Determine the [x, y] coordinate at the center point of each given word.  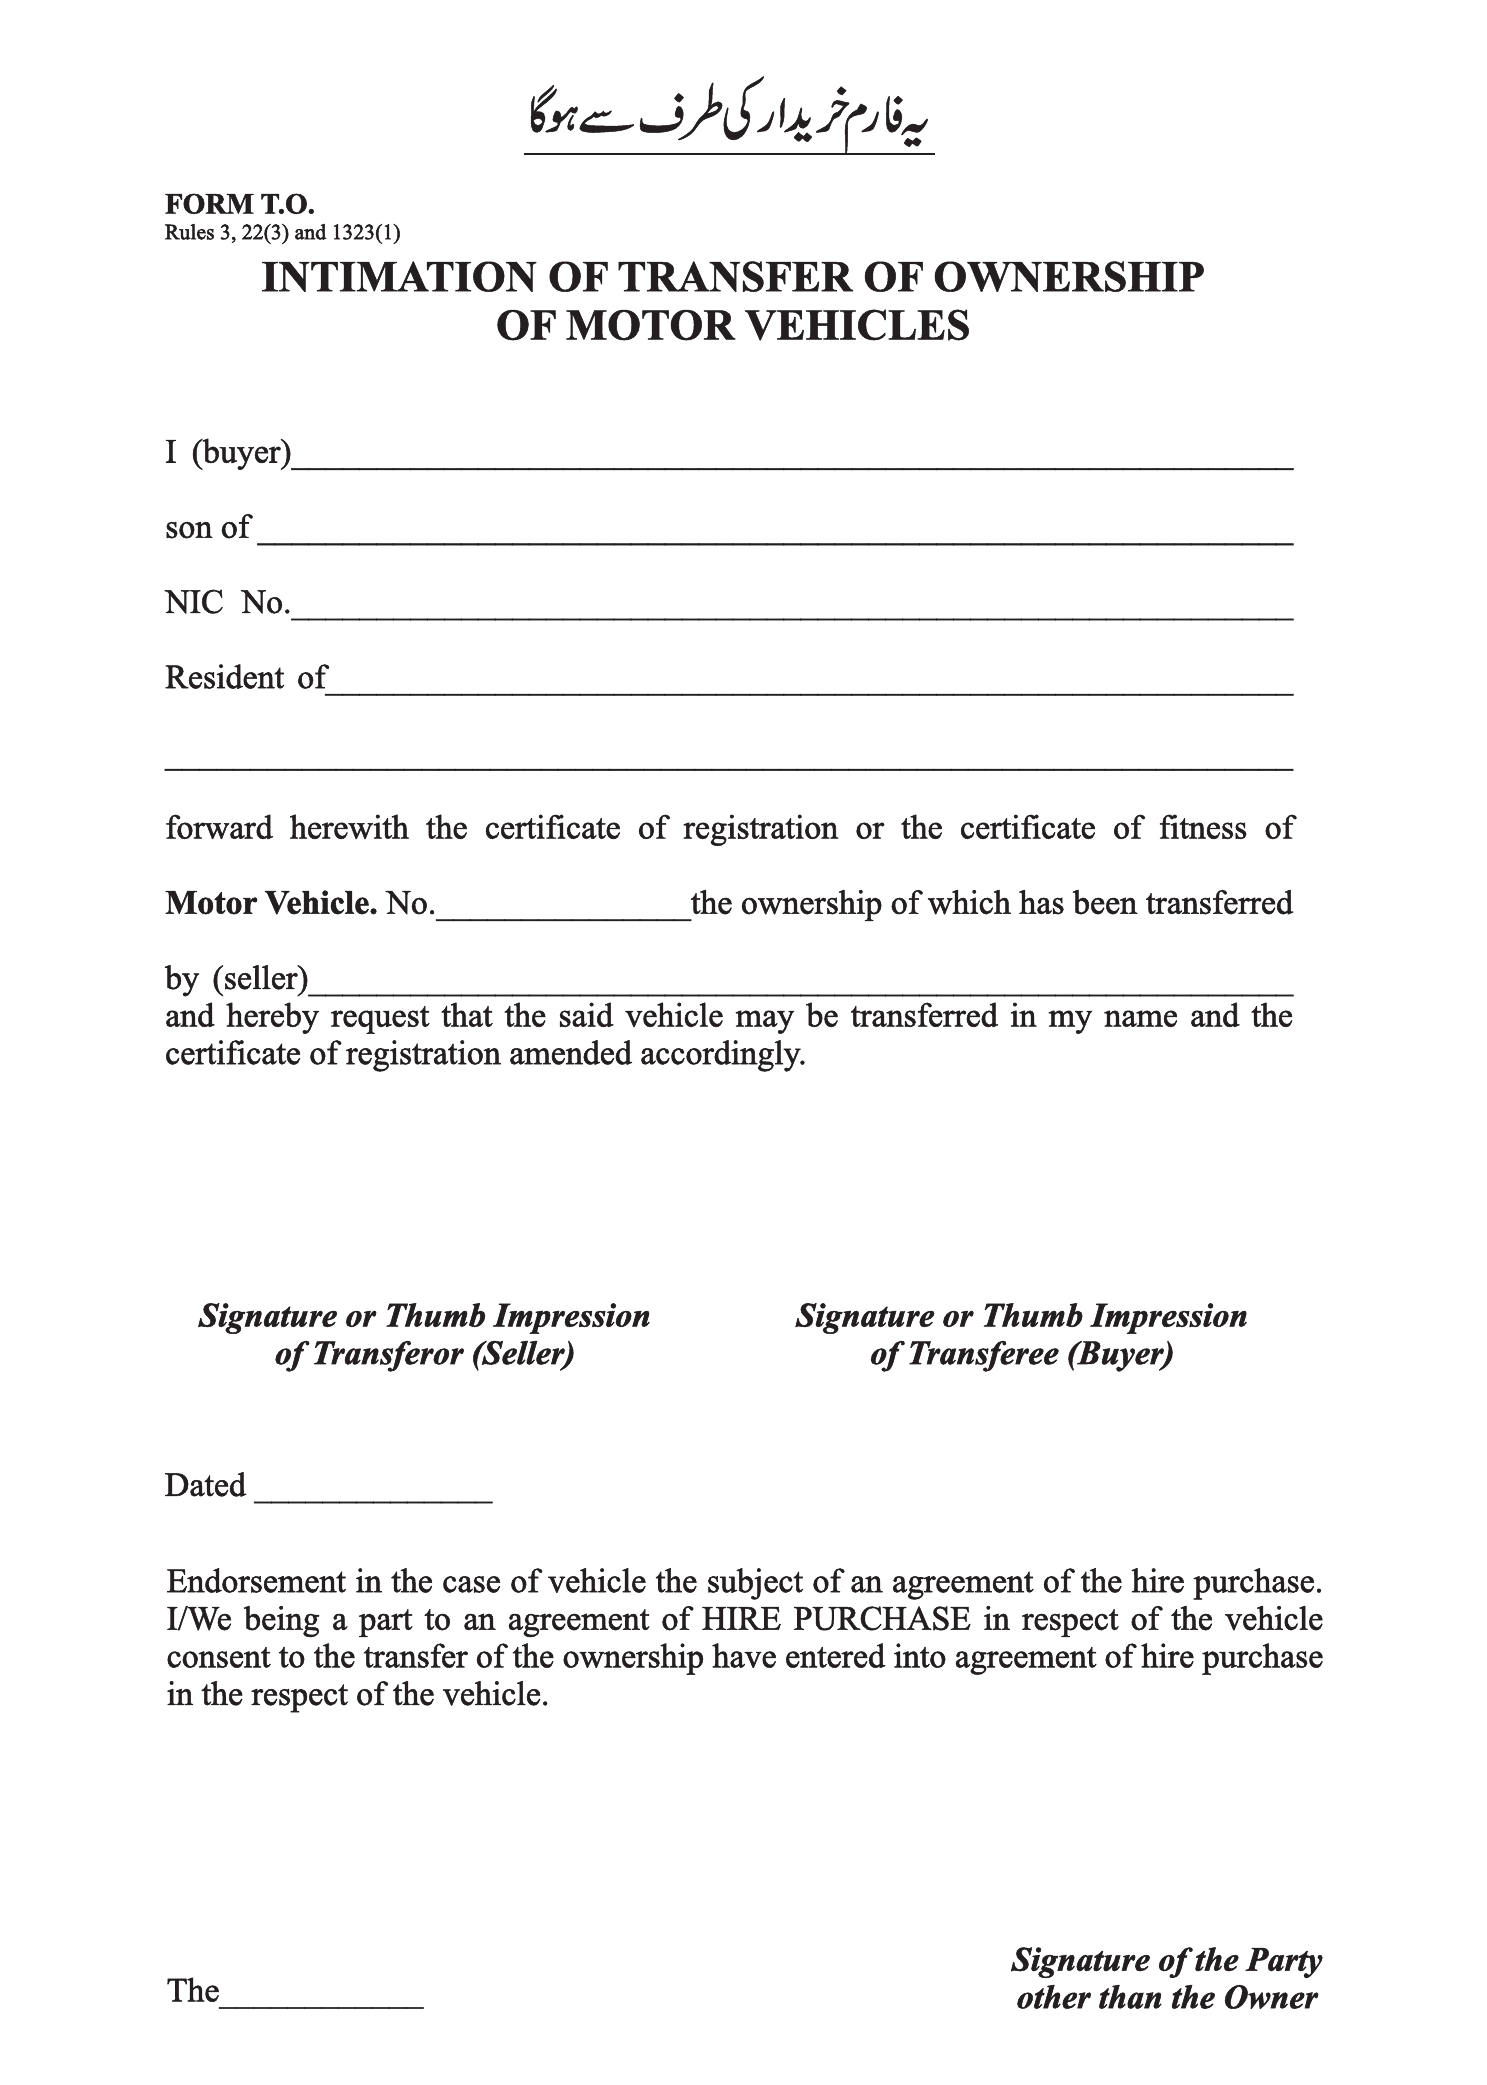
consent [219, 1657]
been [1105, 902]
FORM [209, 203]
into [920, 1655]
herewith [349, 826]
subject [755, 1584]
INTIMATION [399, 276]
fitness [1203, 826]
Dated [206, 1484]
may [764, 1022]
